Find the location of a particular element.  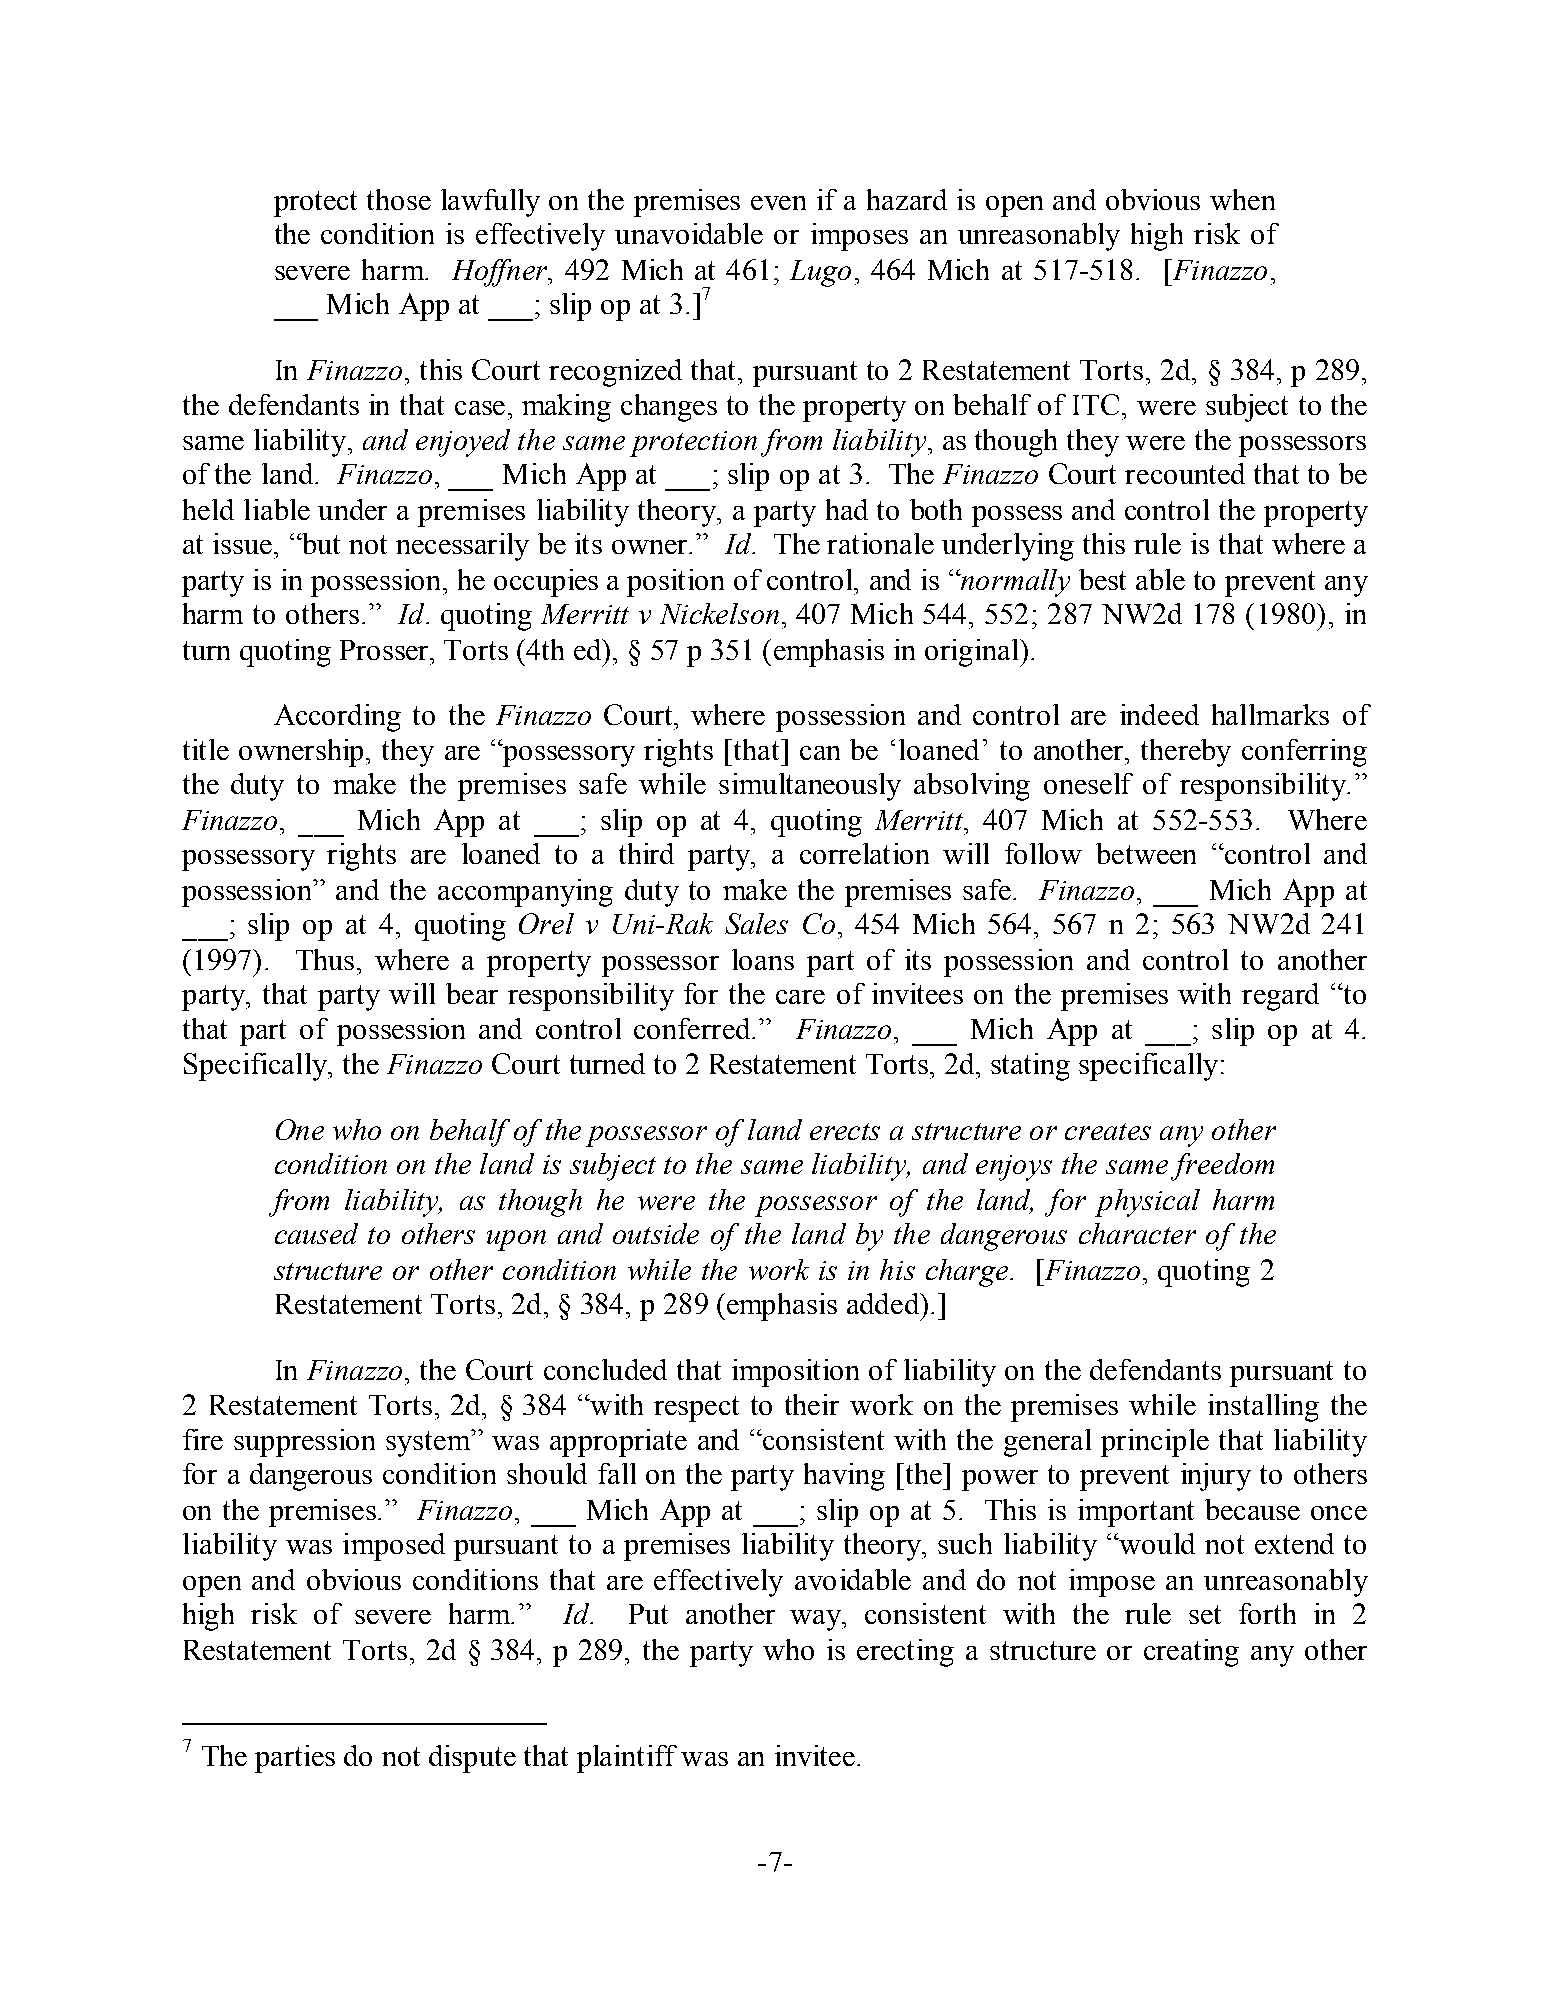

but is located at coordinates (320, 543).
